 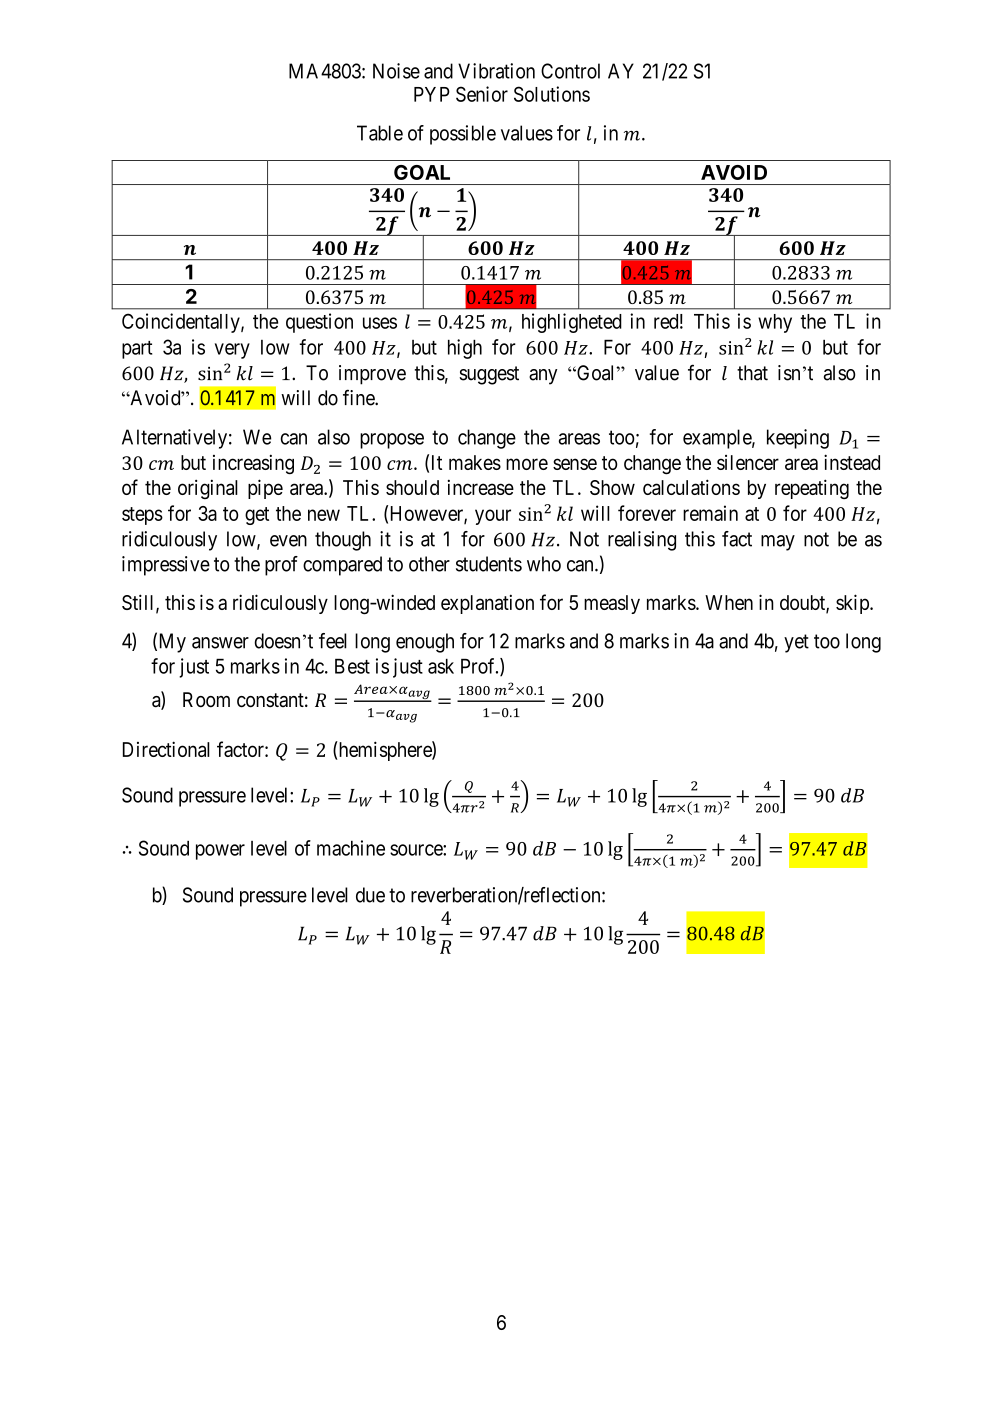 What do you see at coordinates (380, 133) in the page?
I see `Table` at bounding box center [380, 133].
